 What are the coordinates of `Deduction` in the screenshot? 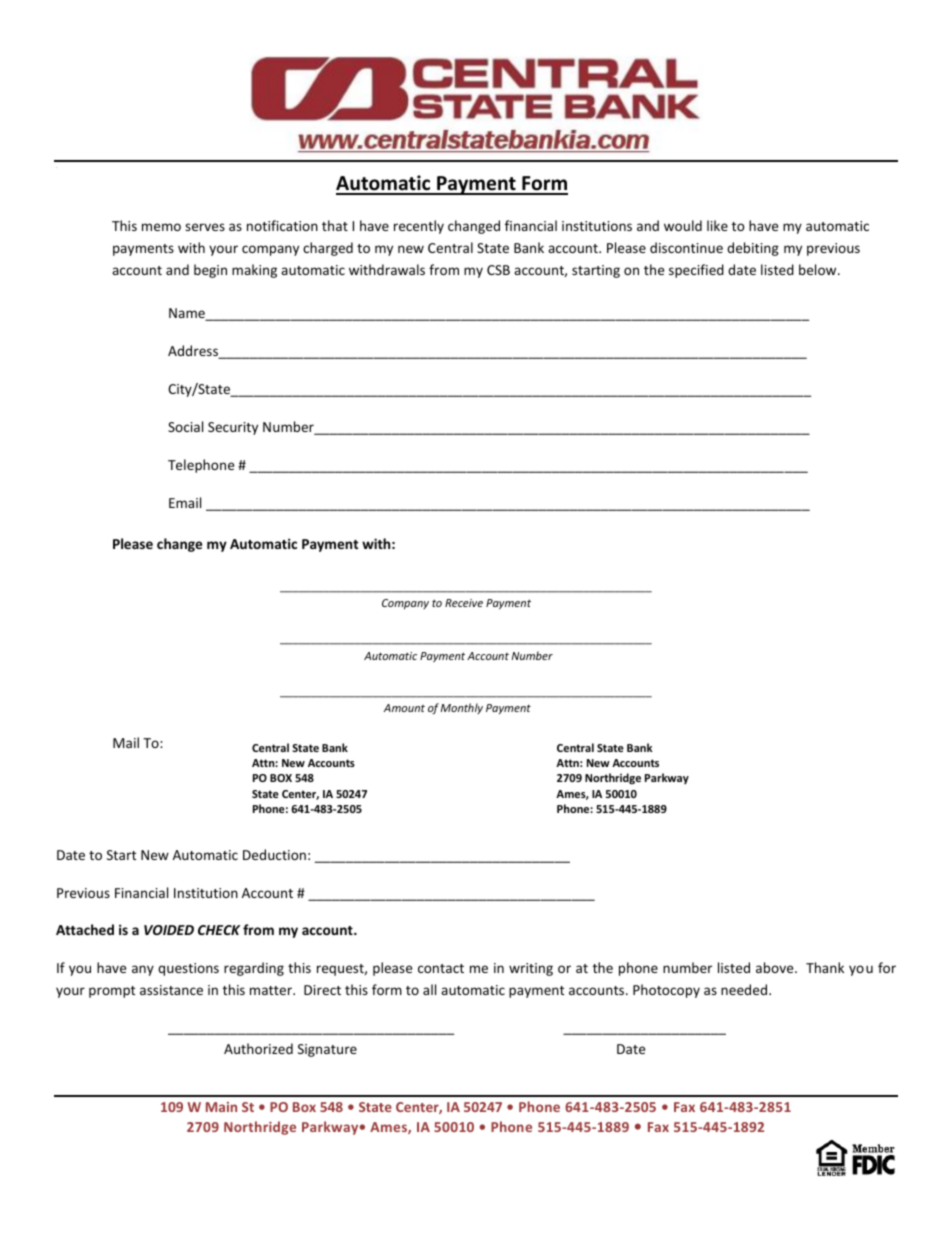 It's located at (274, 854).
